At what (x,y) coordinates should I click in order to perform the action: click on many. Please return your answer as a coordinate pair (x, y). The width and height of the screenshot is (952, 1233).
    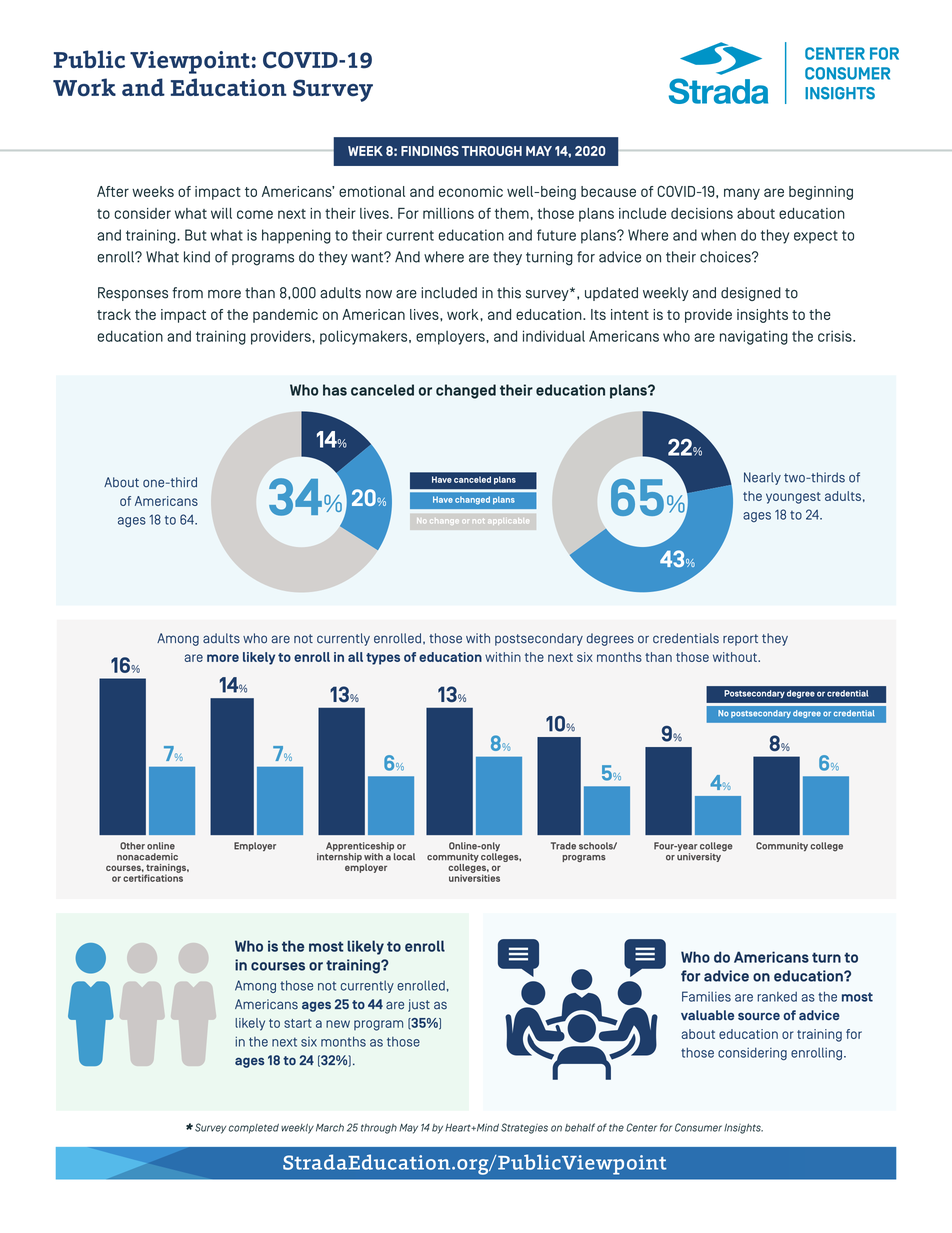
    Looking at the image, I should click on (742, 194).
